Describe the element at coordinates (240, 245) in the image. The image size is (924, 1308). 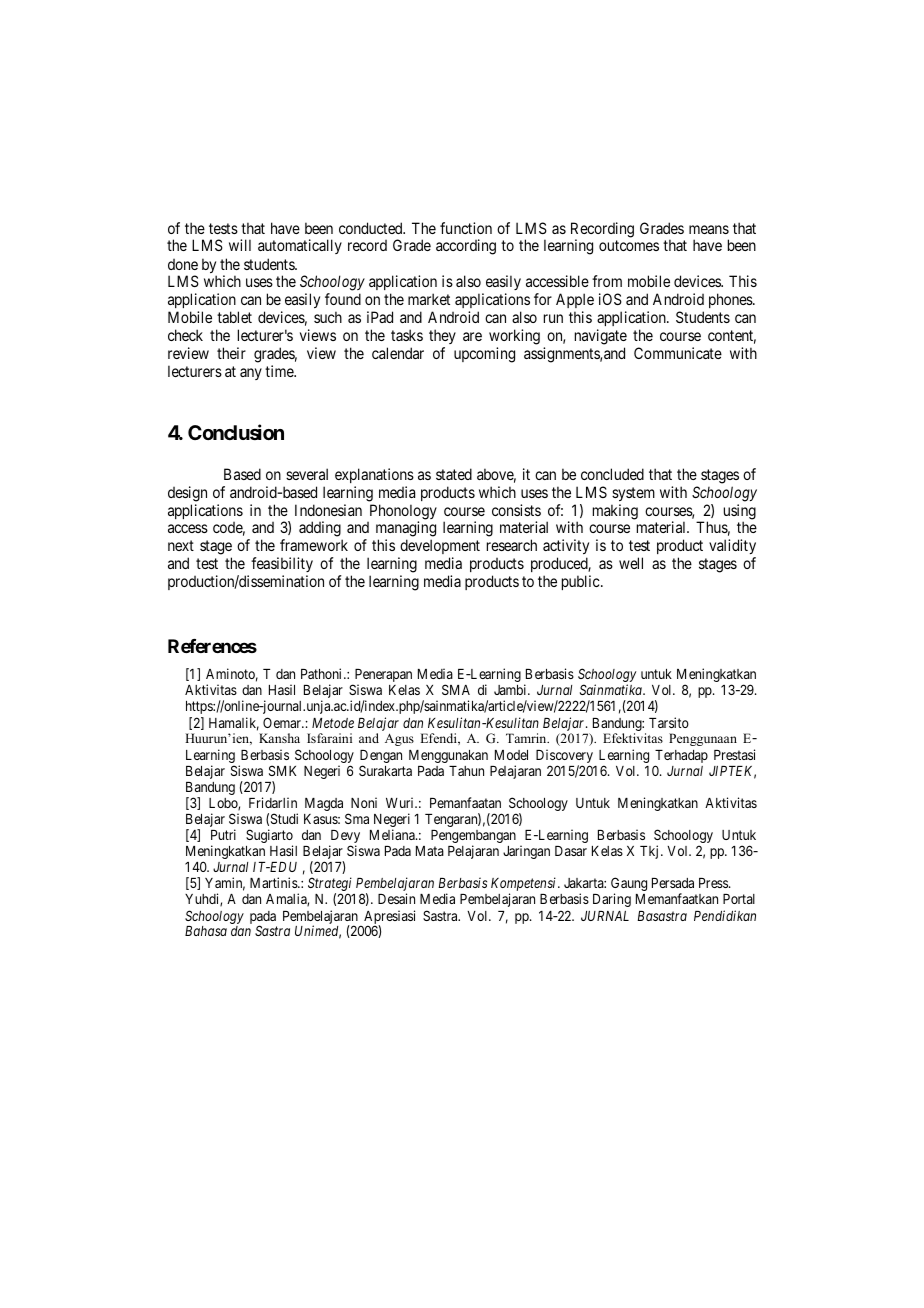
I see `will` at that location.
